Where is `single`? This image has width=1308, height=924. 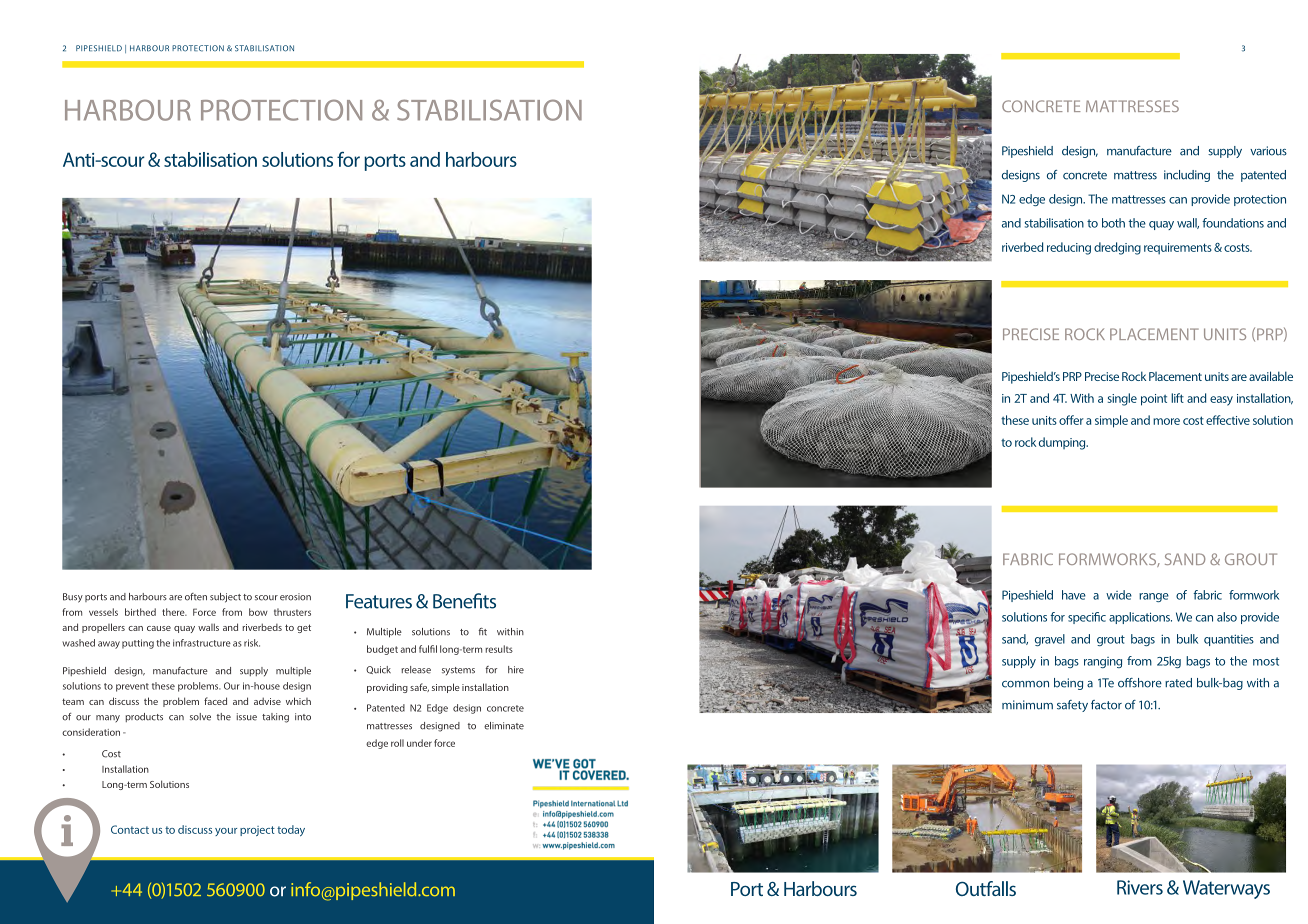 single is located at coordinates (1122, 399).
